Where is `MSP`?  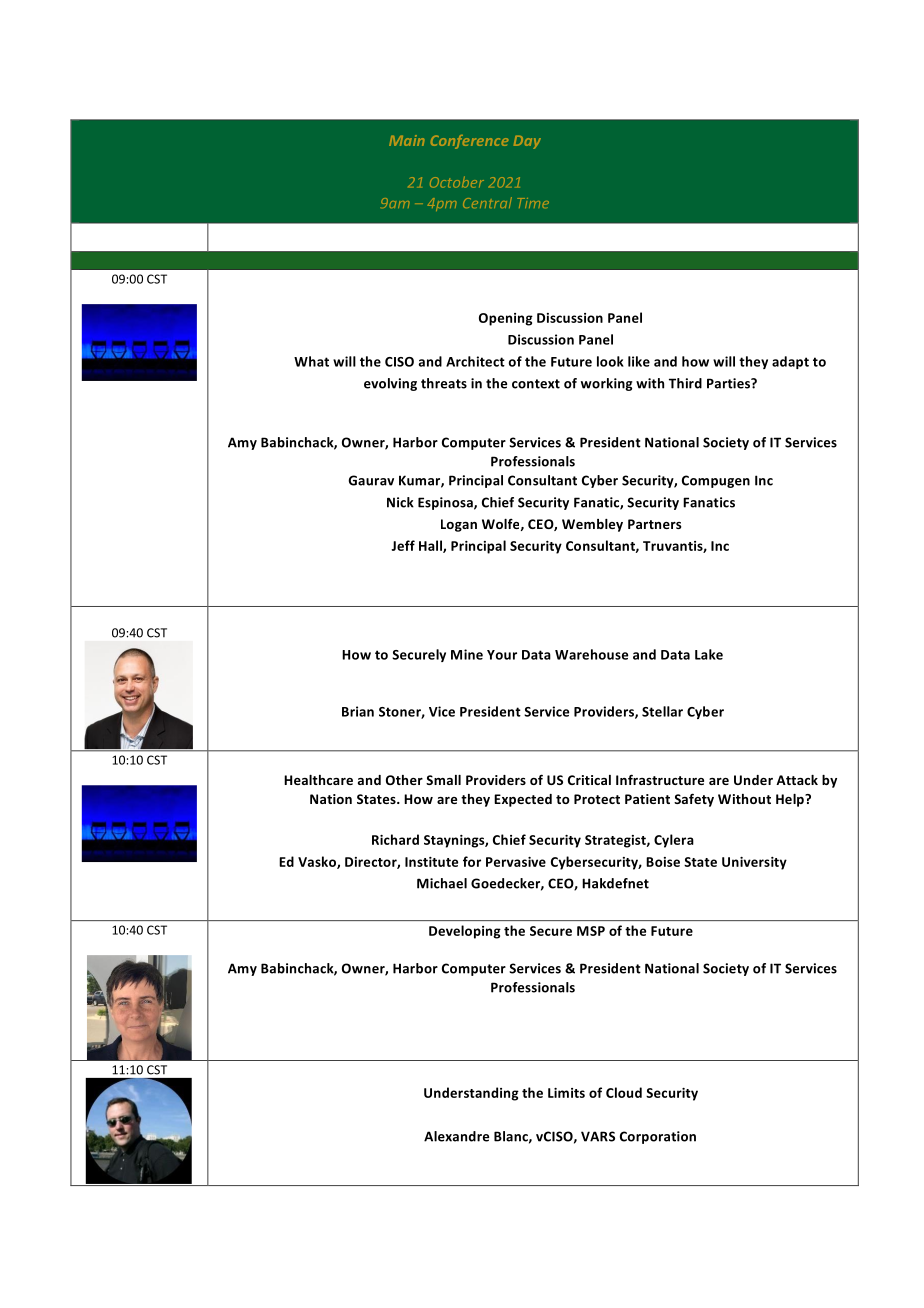
MSP is located at coordinates (591, 931).
